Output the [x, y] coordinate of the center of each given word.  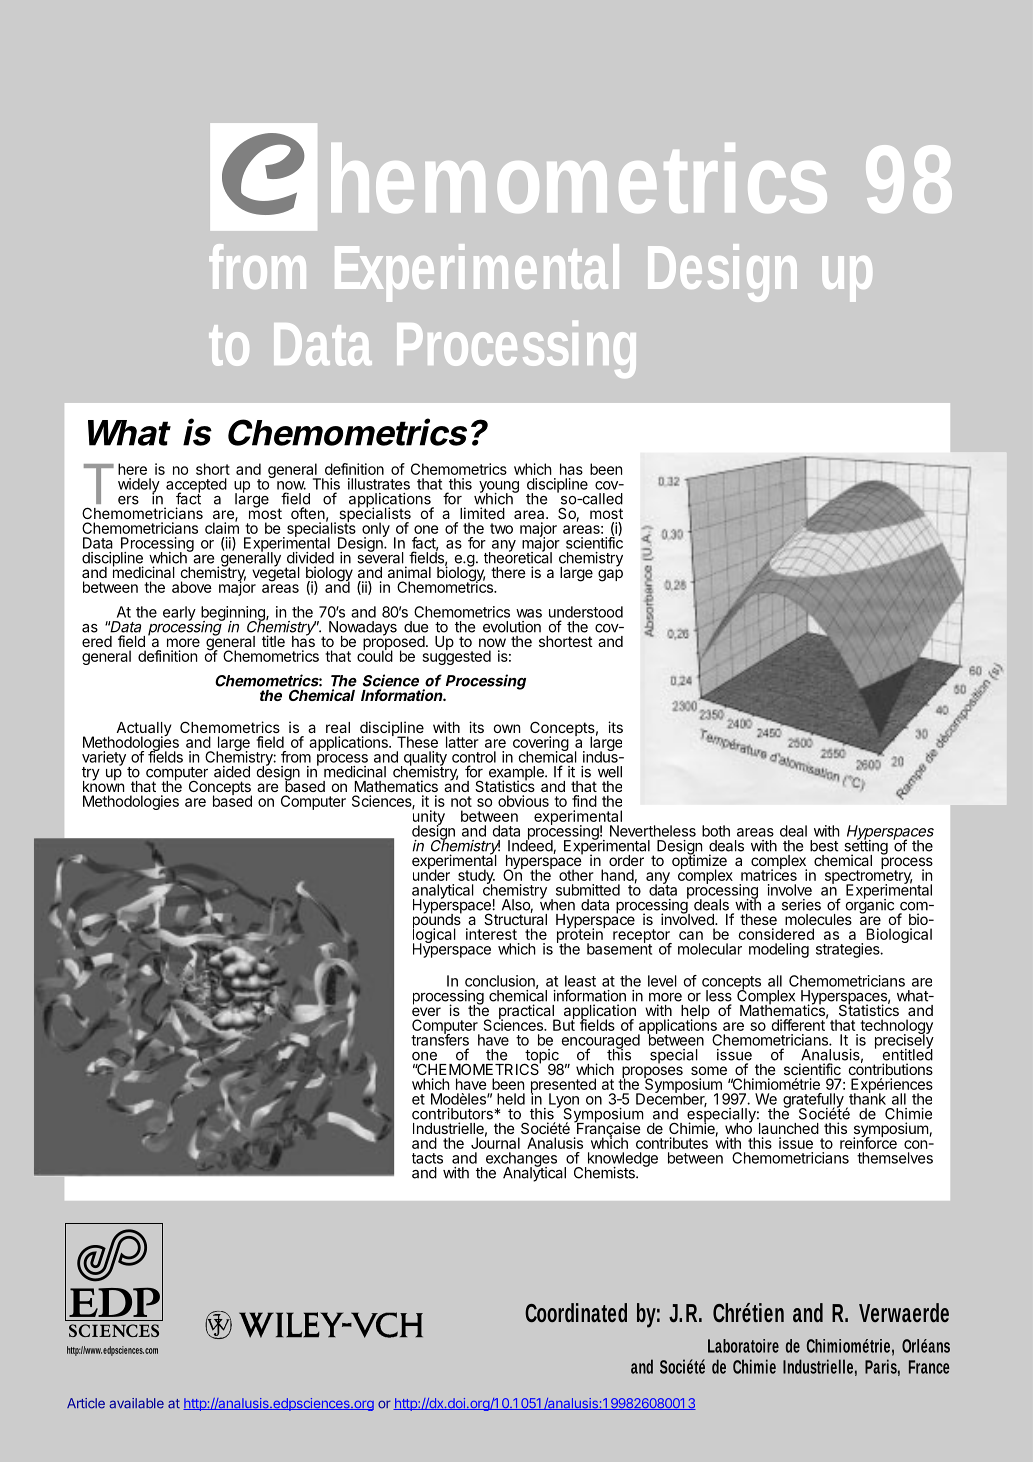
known [103, 785]
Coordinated [576, 1312]
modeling [779, 950]
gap [610, 575]
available [137, 1403]
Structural [515, 918]
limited [482, 513]
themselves [895, 1158]
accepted [196, 486]
